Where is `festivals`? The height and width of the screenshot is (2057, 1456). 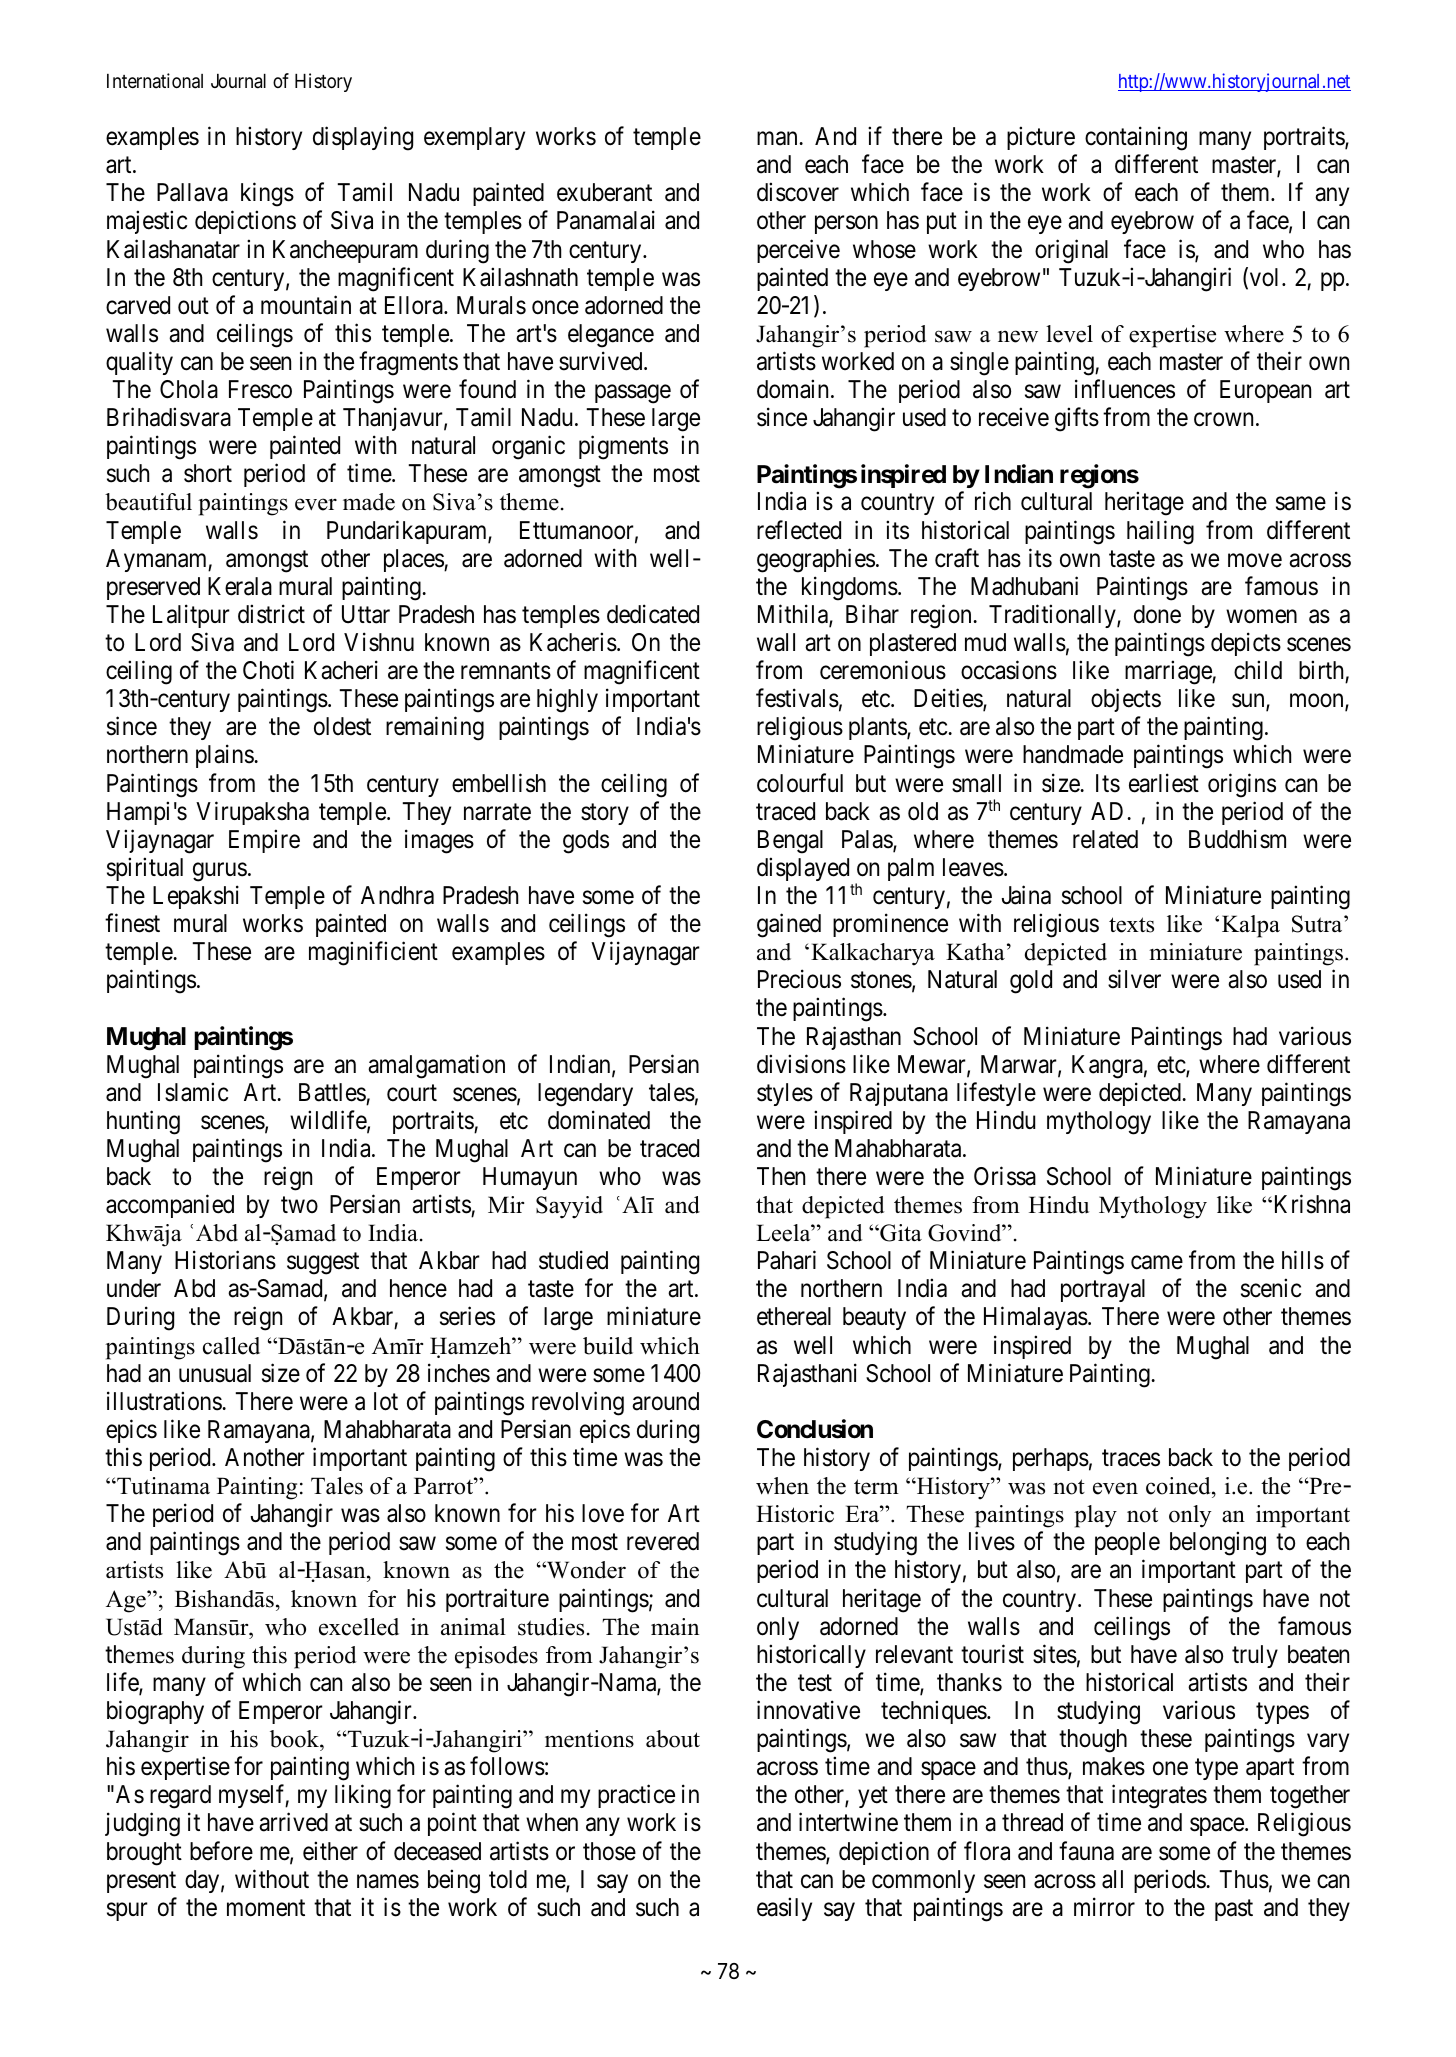 festivals is located at coordinates (797, 698).
